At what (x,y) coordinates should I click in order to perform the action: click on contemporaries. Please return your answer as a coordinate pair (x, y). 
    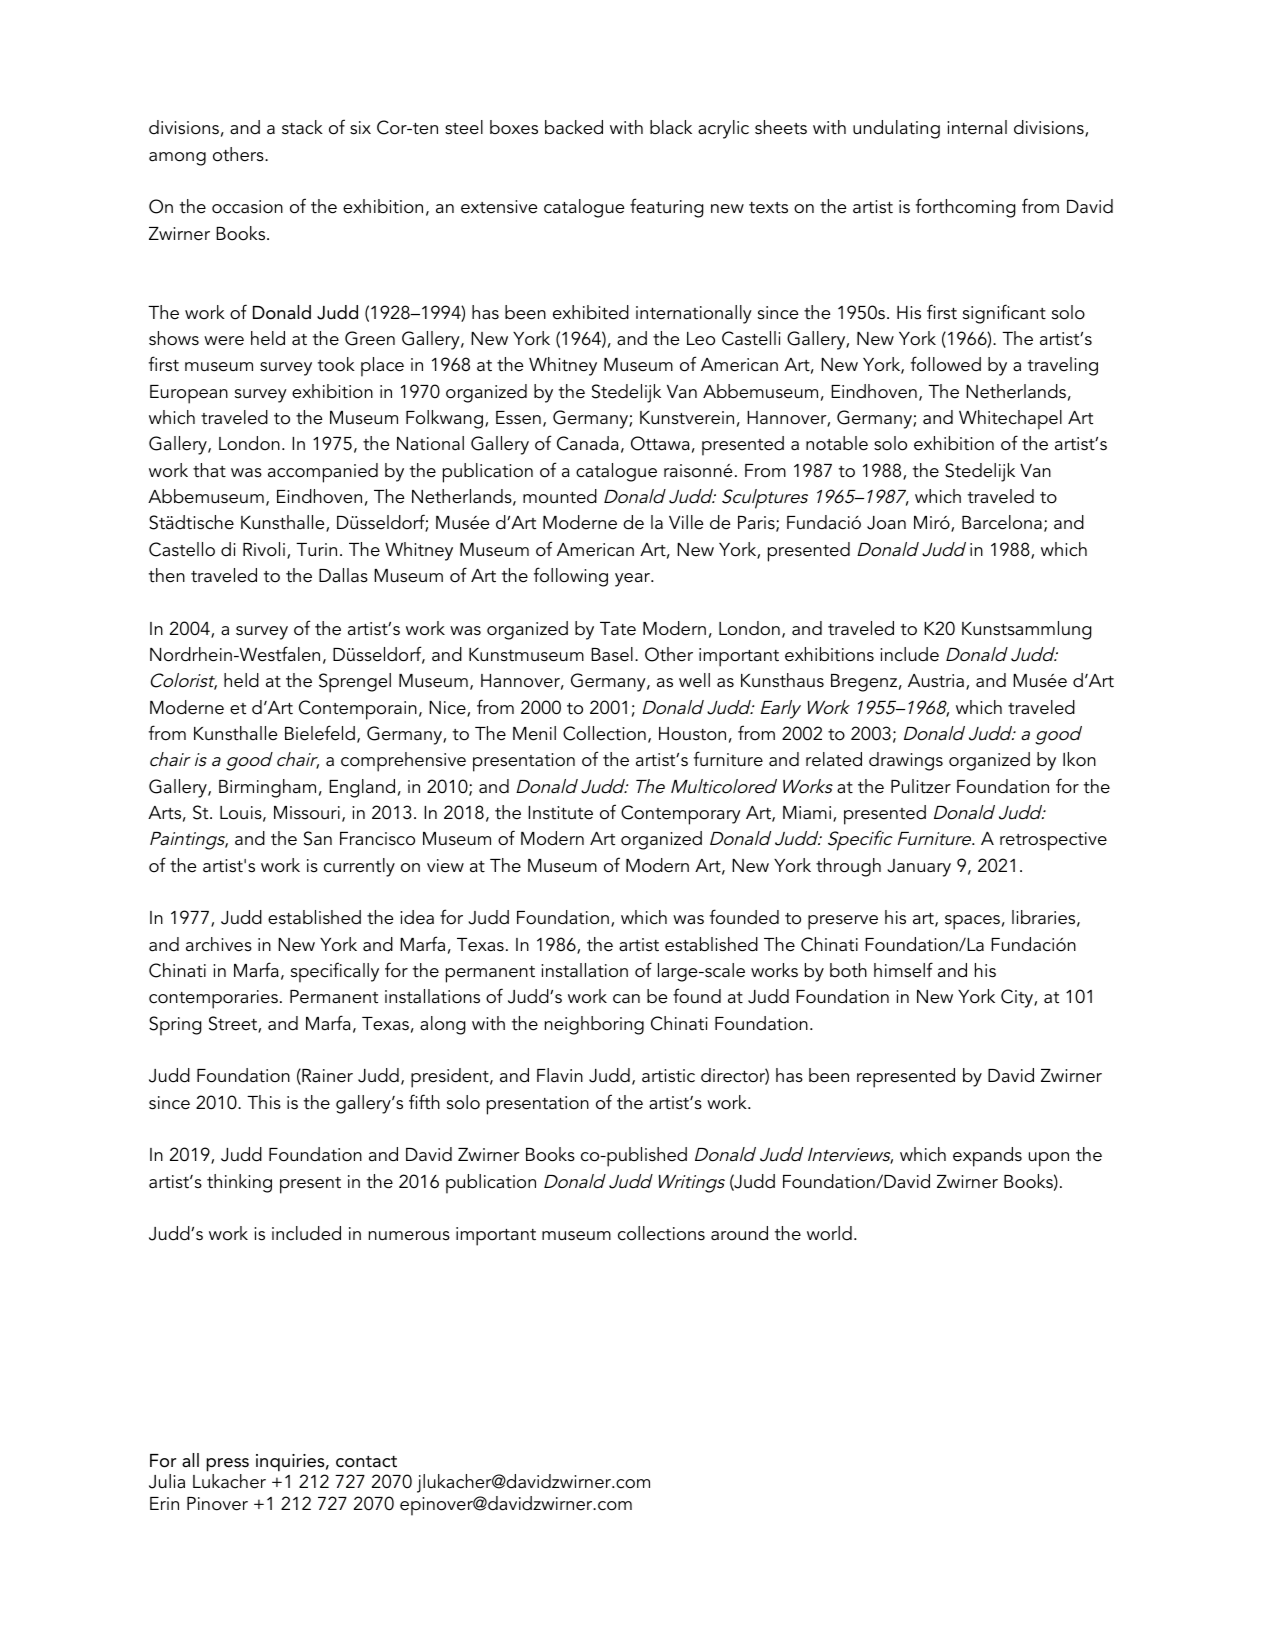
    Looking at the image, I should click on (213, 999).
